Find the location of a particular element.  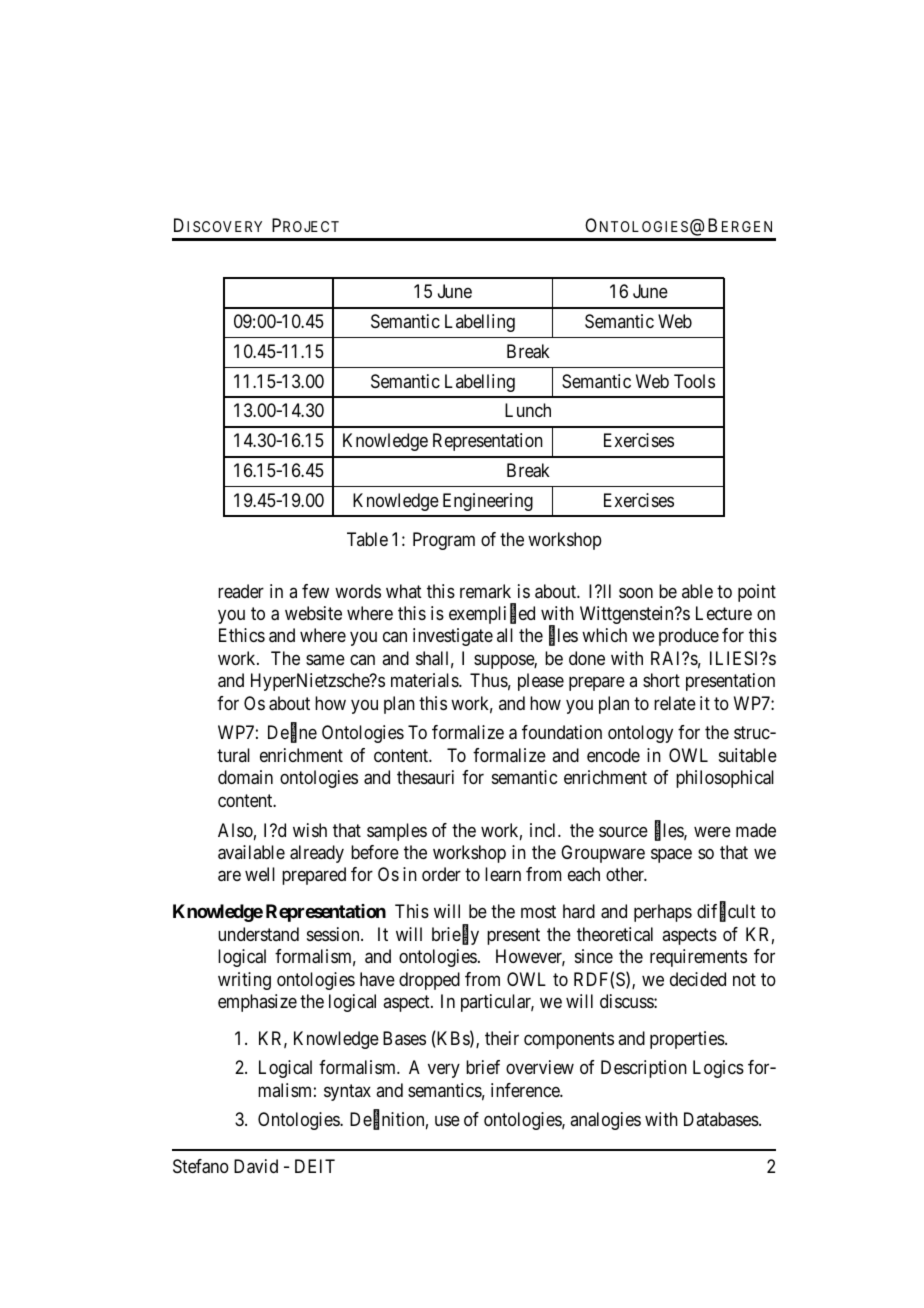

foundation is located at coordinates (562, 732).
